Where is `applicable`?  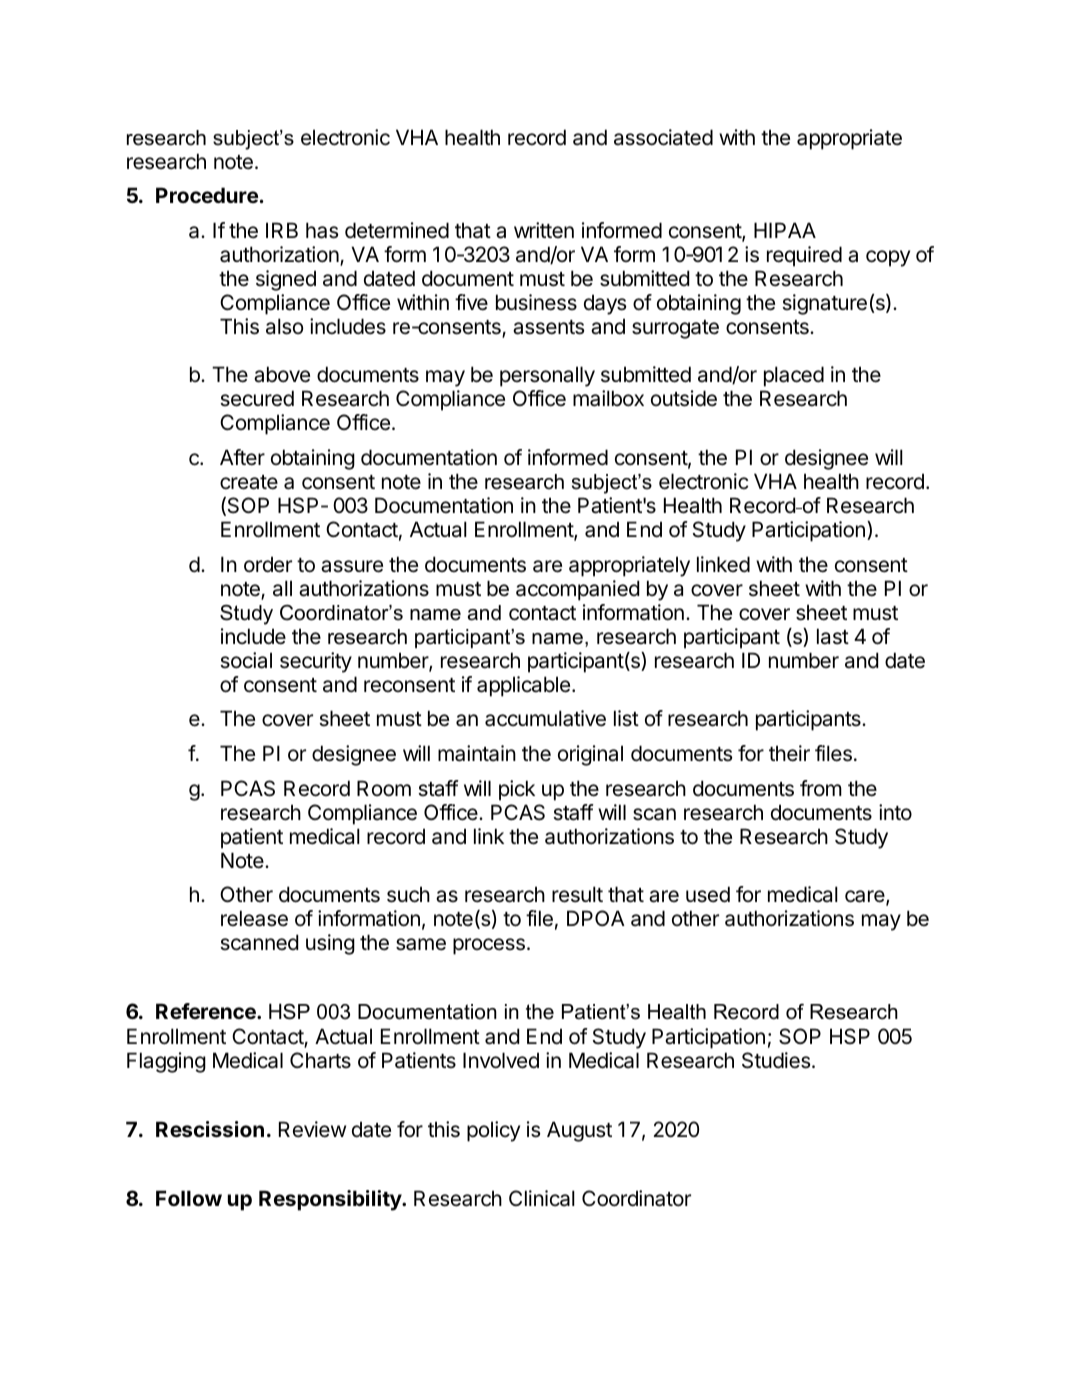 applicable is located at coordinates (525, 686).
